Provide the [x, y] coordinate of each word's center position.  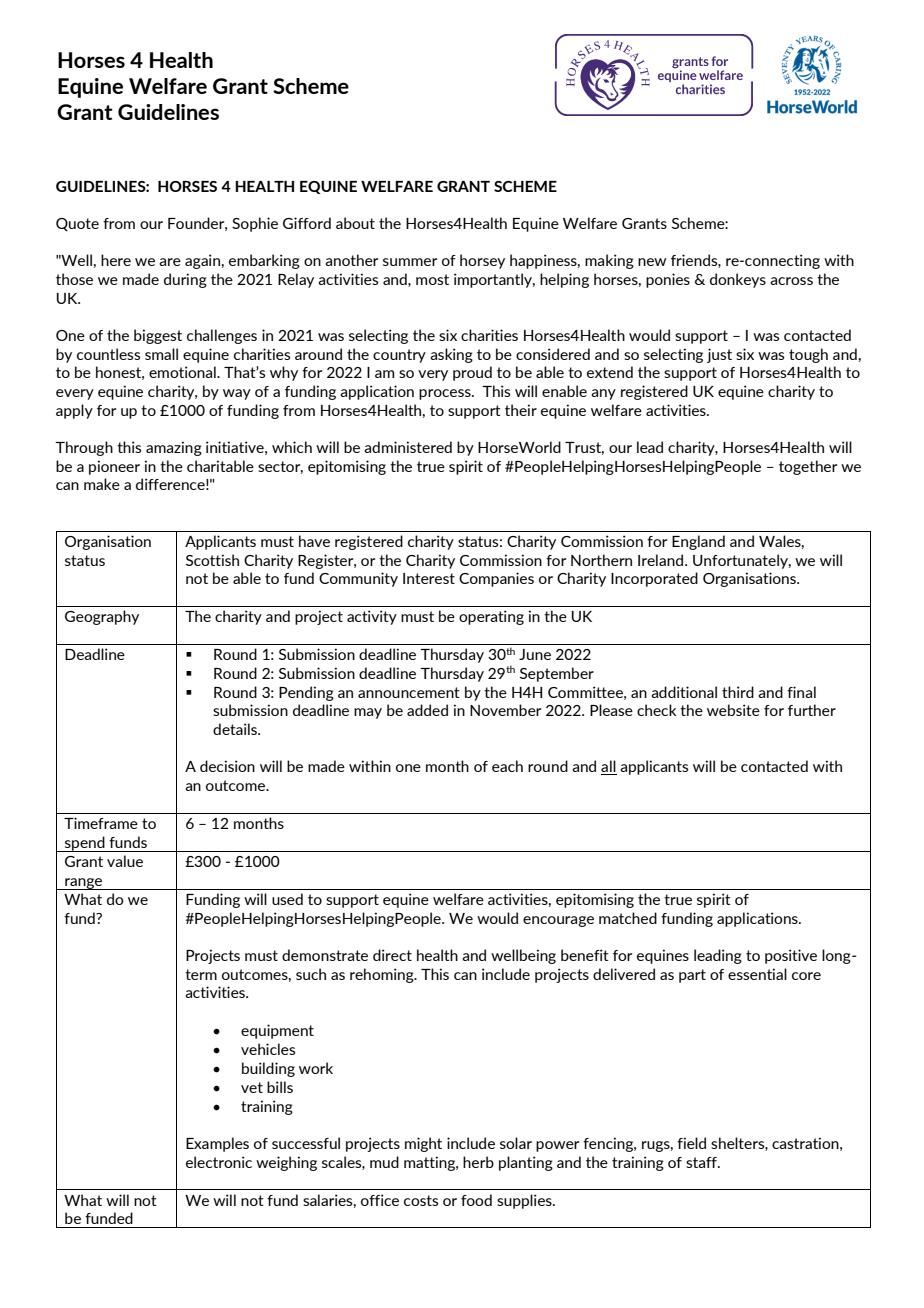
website [733, 710]
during [185, 280]
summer [410, 262]
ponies [668, 280]
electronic [219, 1162]
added [427, 710]
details [236, 729]
